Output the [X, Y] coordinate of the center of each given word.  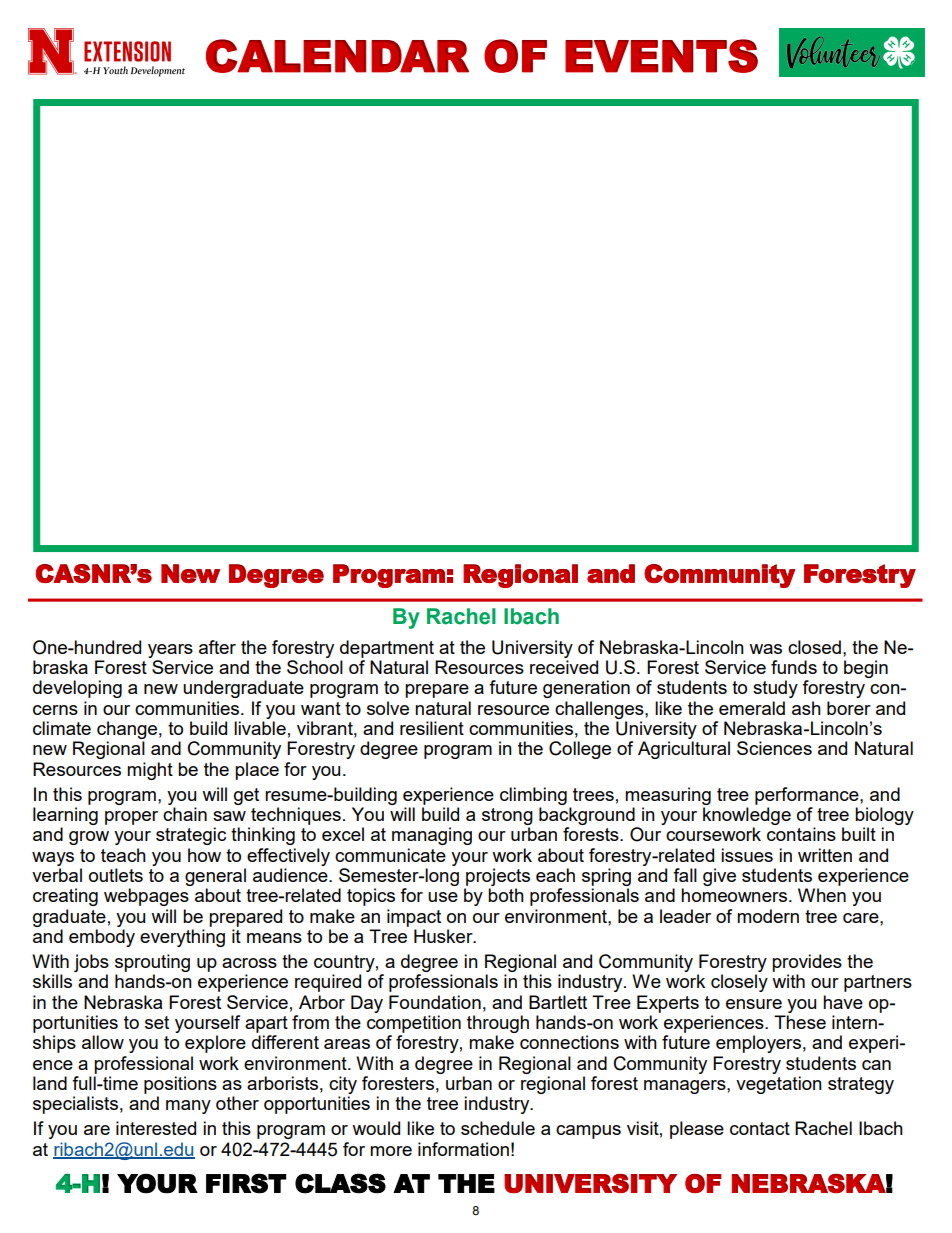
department [387, 649]
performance [808, 796]
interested [156, 1128]
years [170, 651]
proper [131, 818]
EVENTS [661, 56]
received [564, 667]
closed [814, 647]
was [765, 649]
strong [507, 816]
